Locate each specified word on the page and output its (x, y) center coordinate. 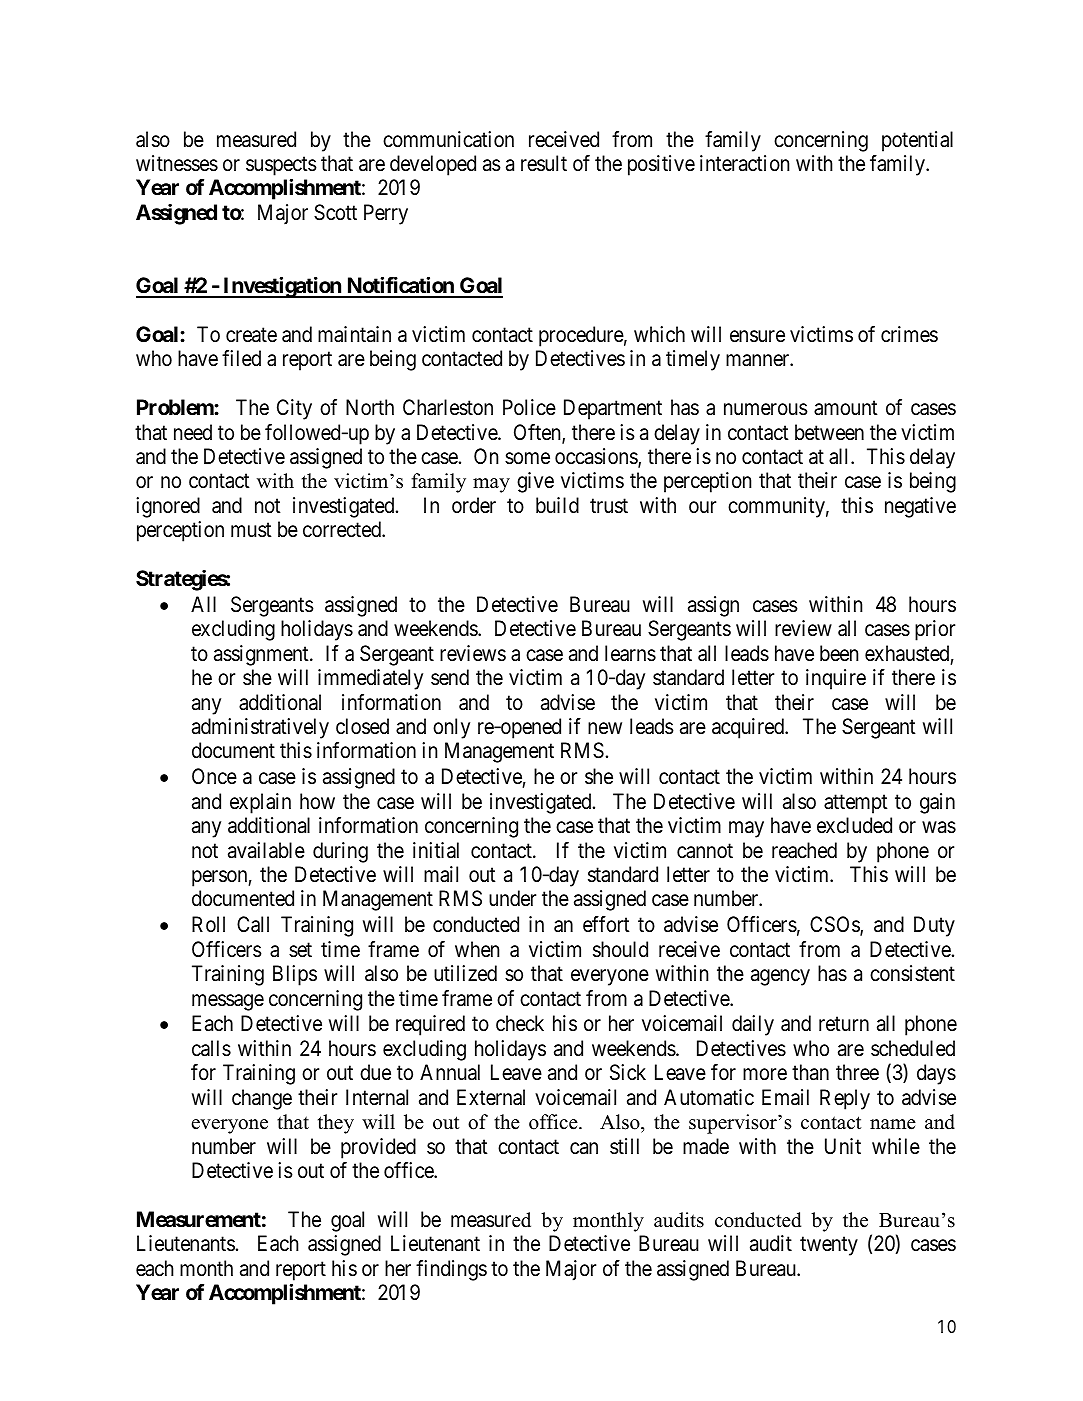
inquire (836, 679)
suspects (281, 168)
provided (378, 1148)
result (544, 163)
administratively (260, 728)
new (605, 728)
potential (917, 141)
